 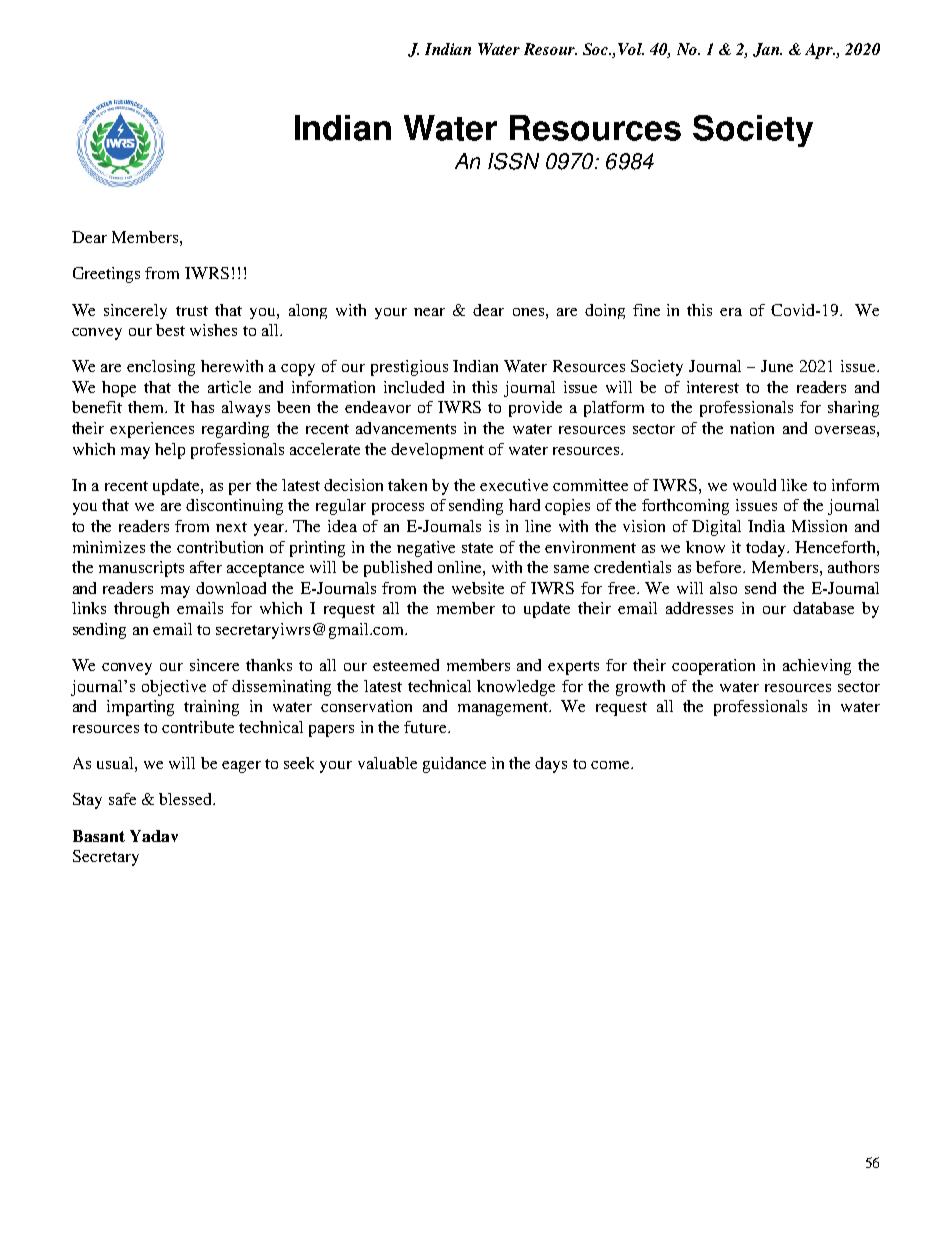 I want to click on blessed, so click(x=187, y=799).
